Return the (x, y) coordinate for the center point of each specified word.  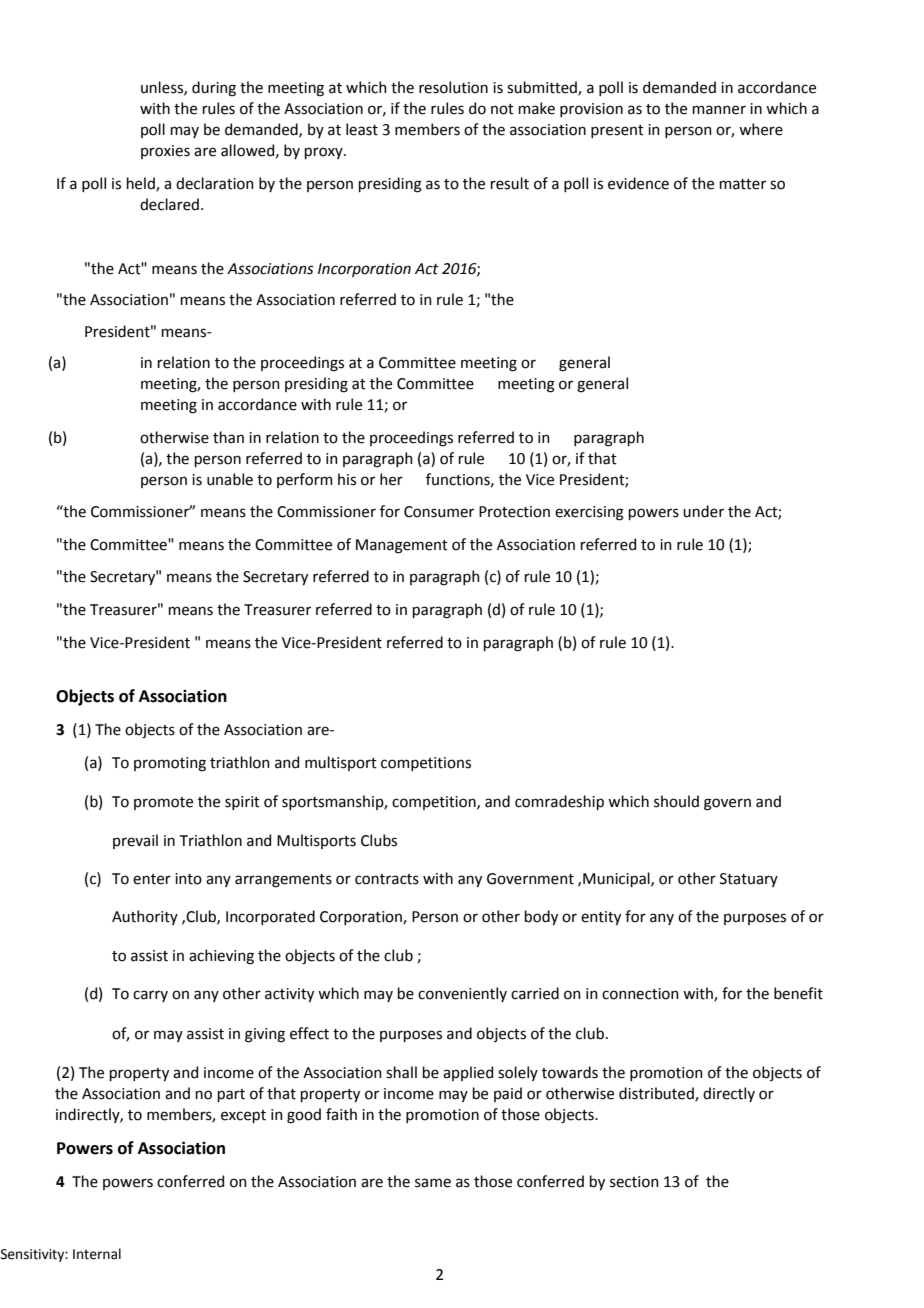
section (634, 1182)
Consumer (439, 512)
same (433, 1183)
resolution (453, 87)
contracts (387, 879)
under (703, 511)
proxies (165, 152)
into (188, 879)
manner (719, 110)
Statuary (749, 880)
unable (230, 479)
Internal (97, 1254)
